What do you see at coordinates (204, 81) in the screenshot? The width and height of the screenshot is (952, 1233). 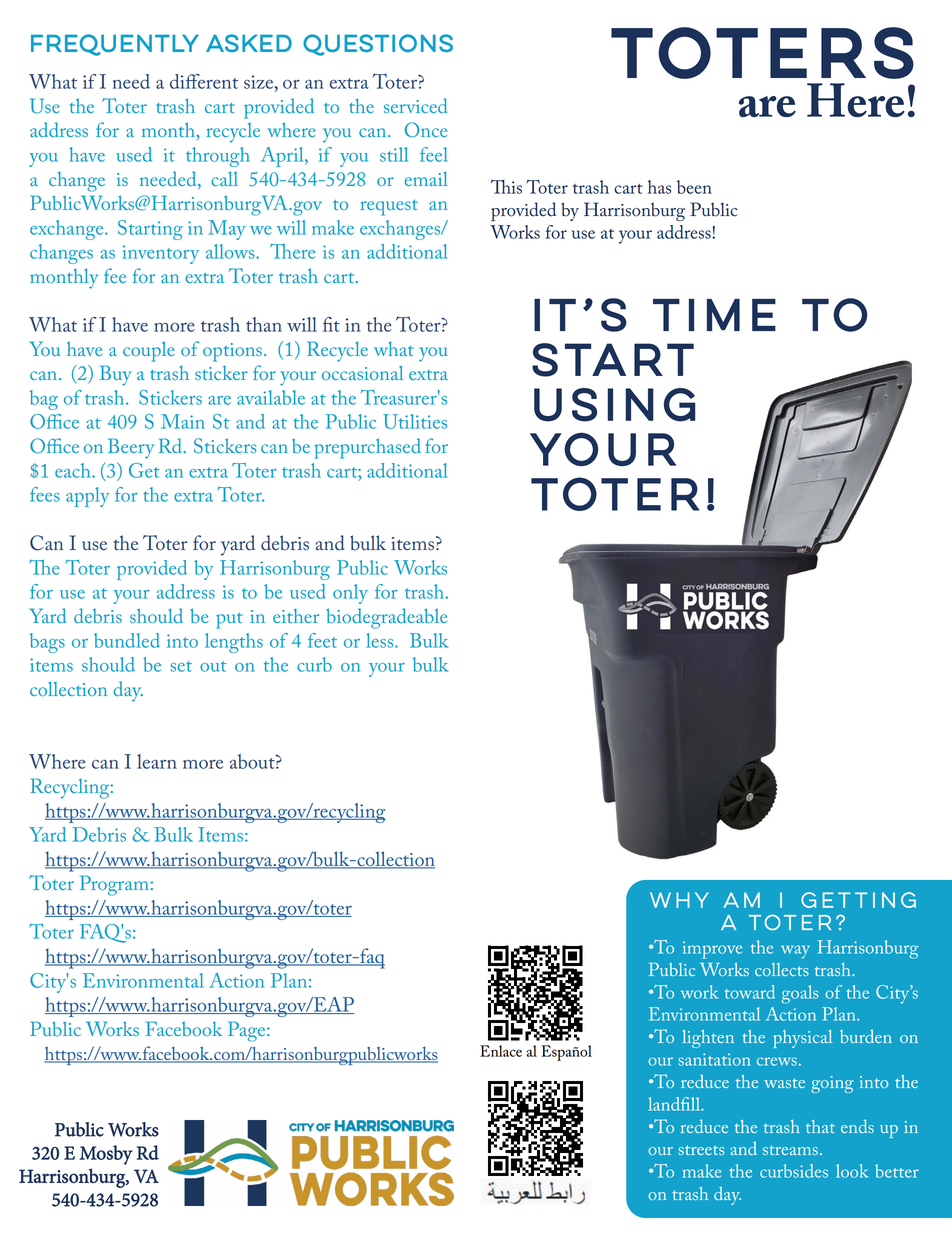 I see `different` at bounding box center [204, 81].
